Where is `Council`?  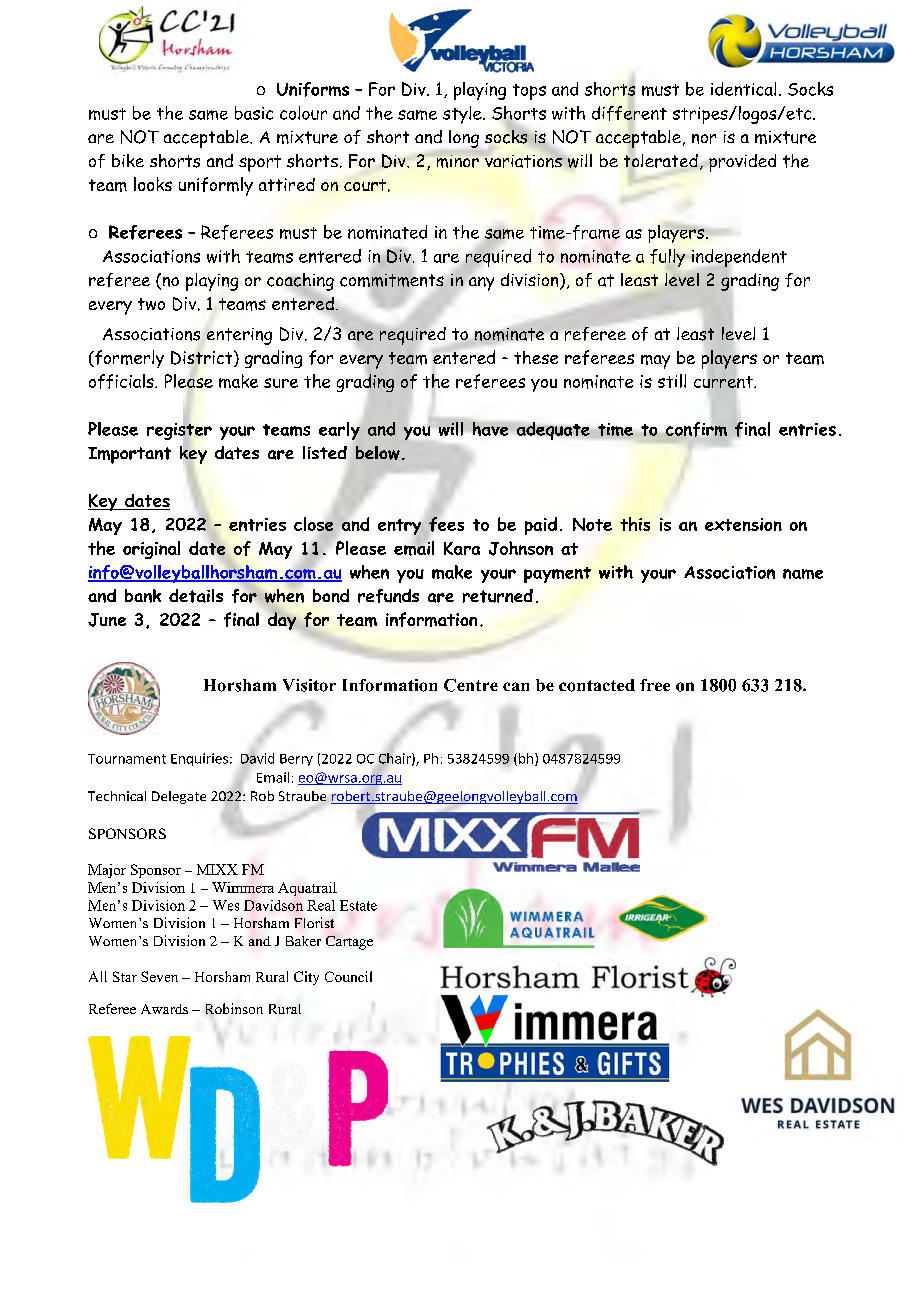
Council is located at coordinates (348, 976).
